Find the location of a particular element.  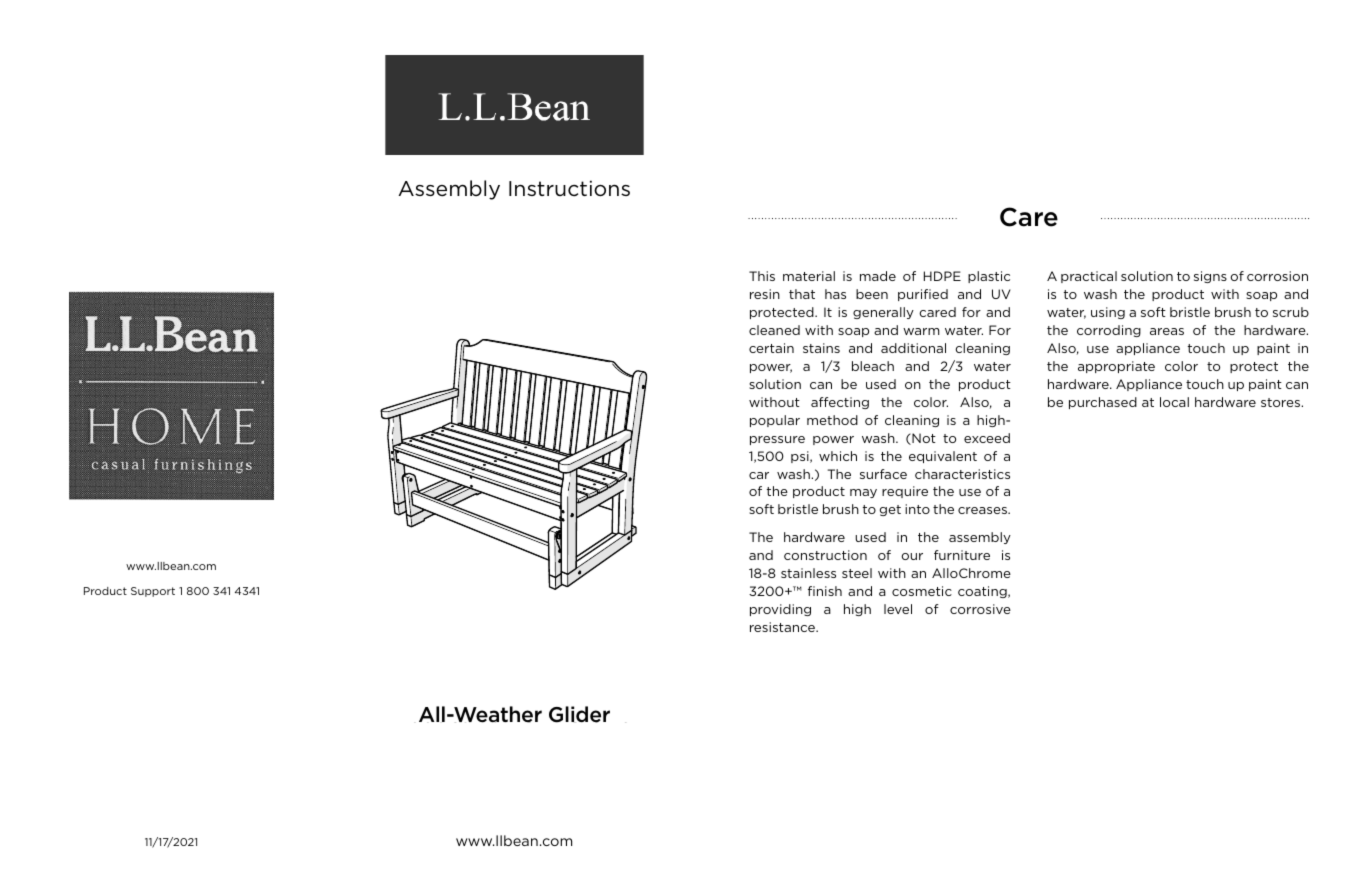

Glider is located at coordinates (579, 714).
